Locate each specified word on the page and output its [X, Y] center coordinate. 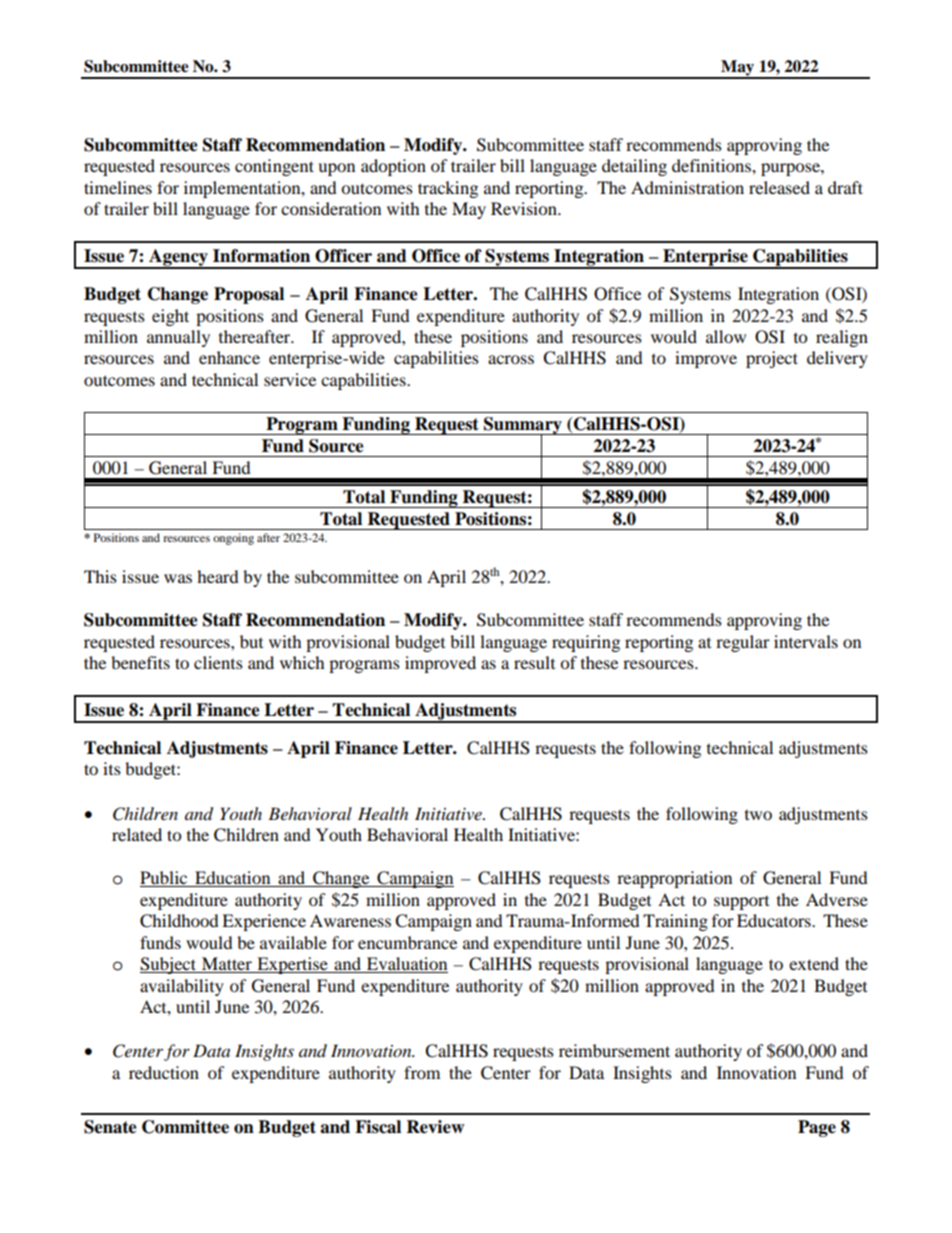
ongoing [233, 539]
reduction [164, 1072]
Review [435, 1127]
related [137, 834]
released [779, 187]
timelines [118, 187]
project [772, 359]
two [758, 815]
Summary [523, 426]
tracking [448, 189]
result [534, 662]
